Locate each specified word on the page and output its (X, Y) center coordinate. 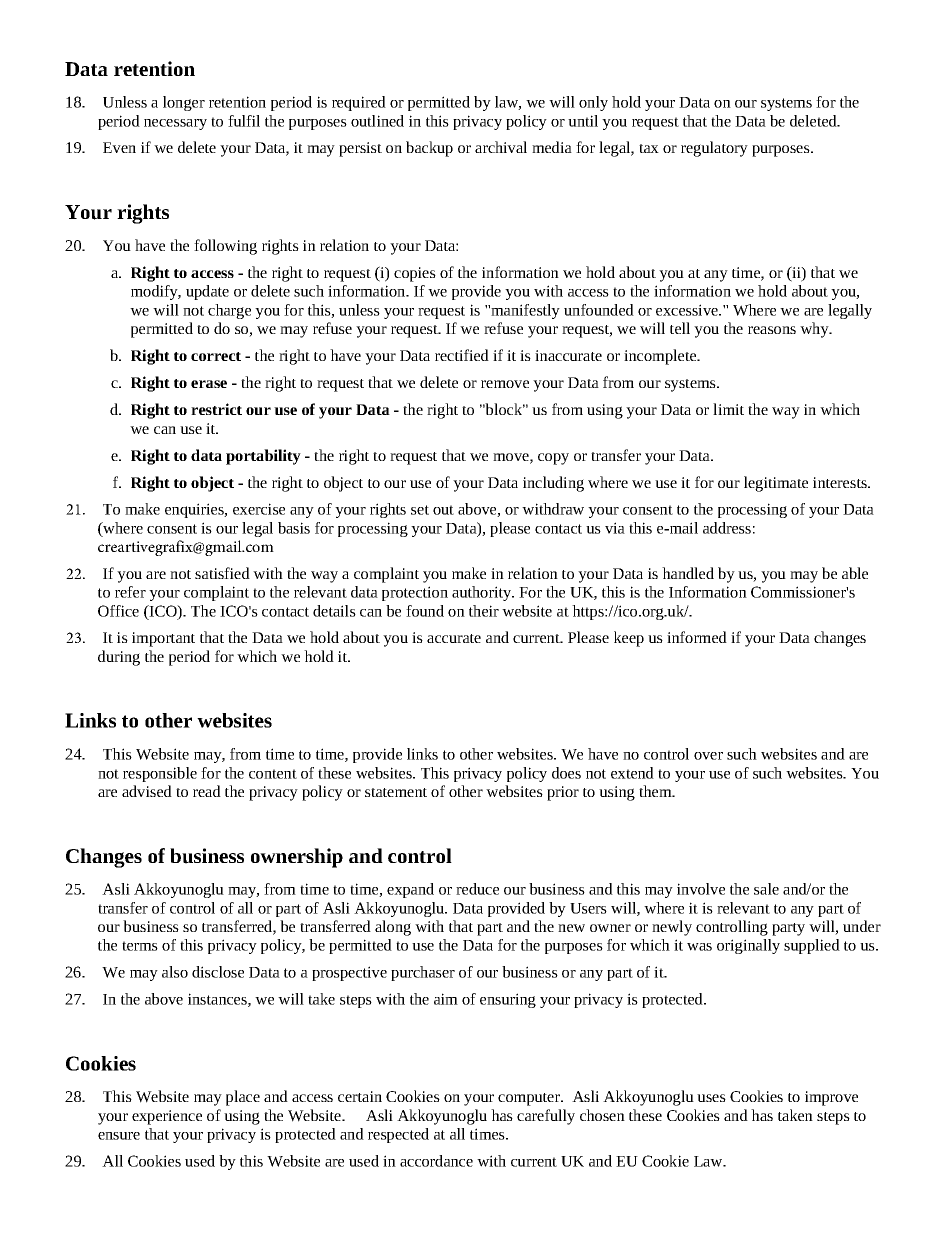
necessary (175, 124)
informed (697, 637)
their (484, 611)
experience (167, 1117)
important (163, 639)
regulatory (714, 149)
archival (501, 147)
